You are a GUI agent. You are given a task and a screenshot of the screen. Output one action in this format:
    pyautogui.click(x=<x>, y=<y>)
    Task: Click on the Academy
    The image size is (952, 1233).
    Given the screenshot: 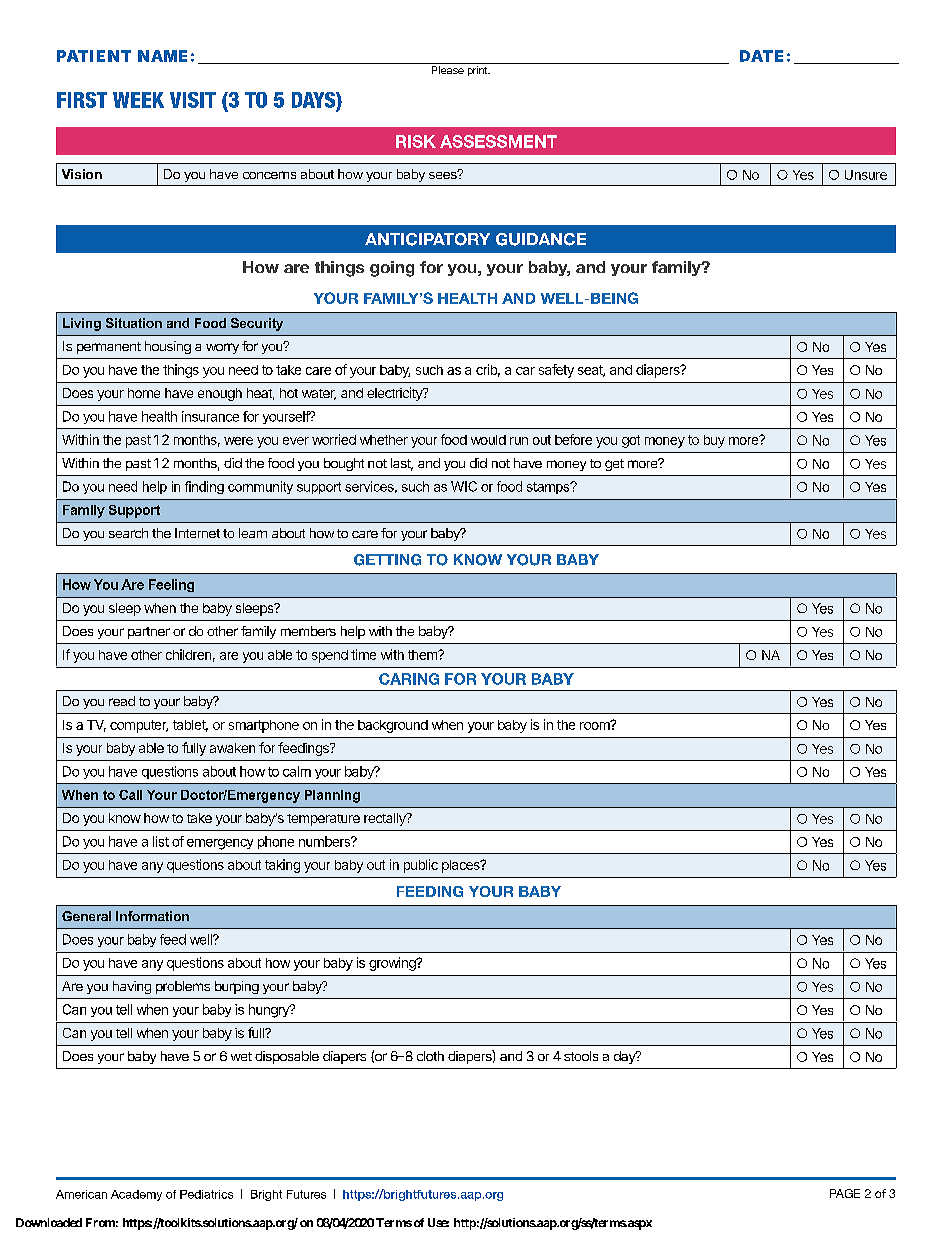 What is the action you would take?
    pyautogui.click(x=136, y=1195)
